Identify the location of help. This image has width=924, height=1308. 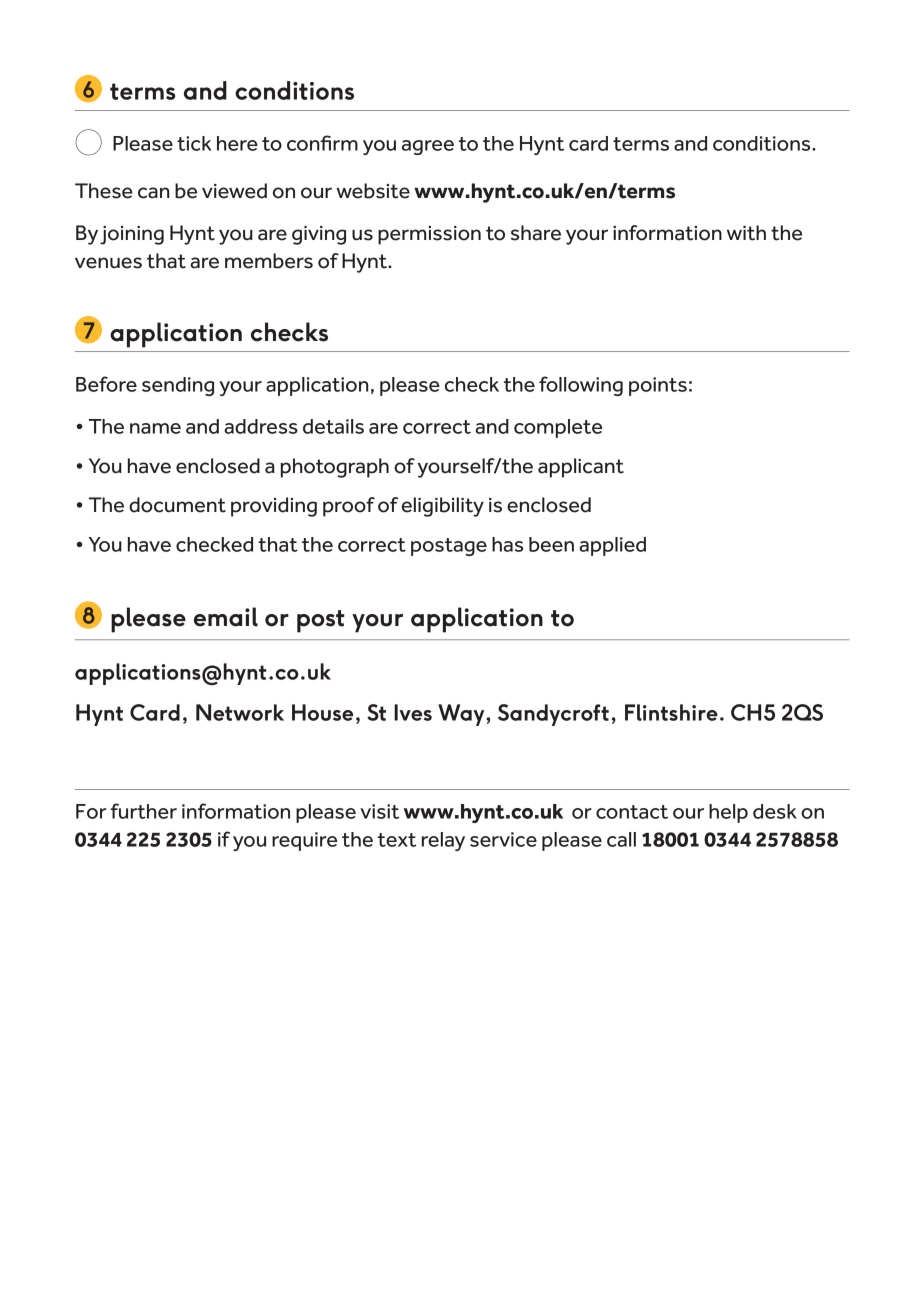
(728, 813).
